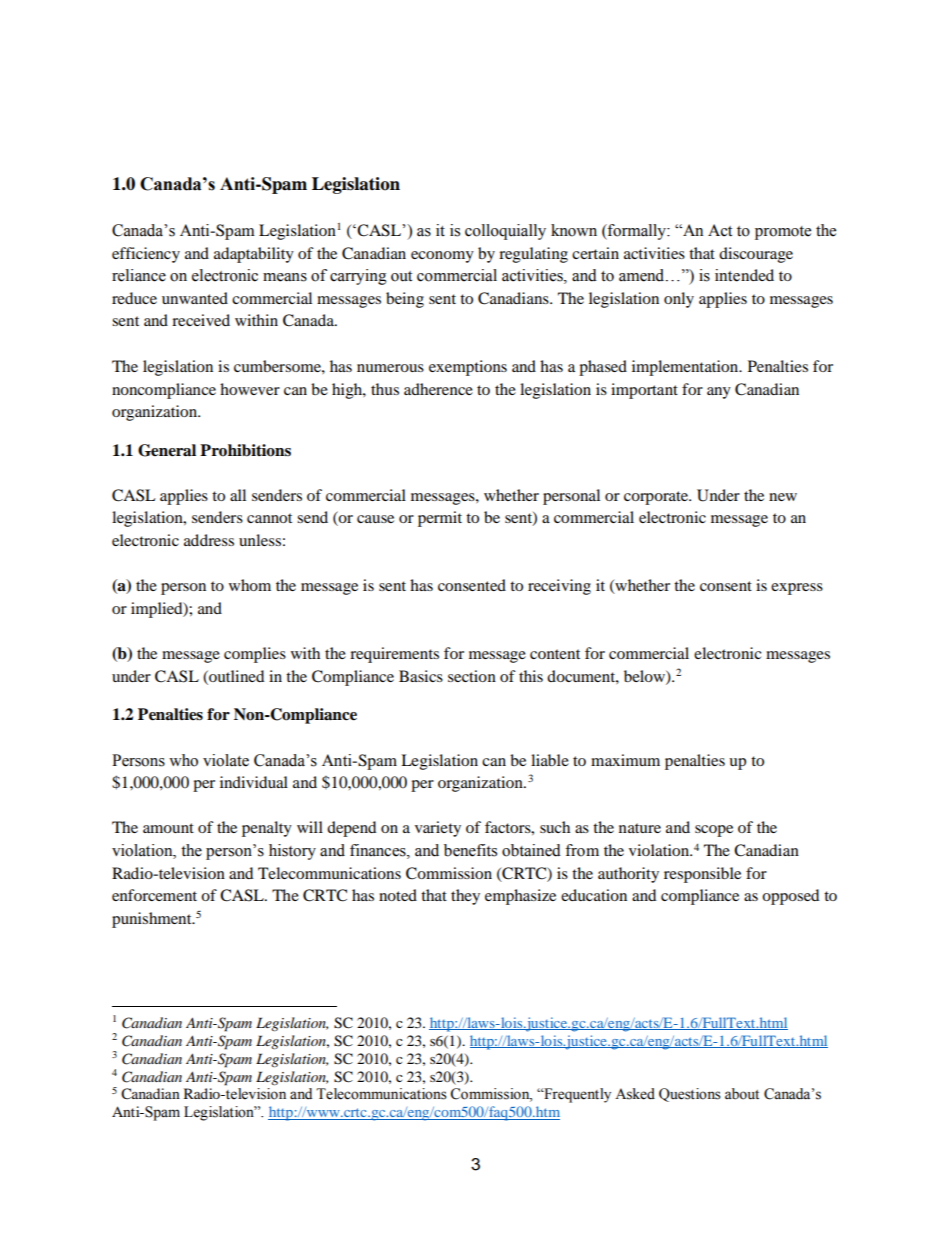 The width and height of the screenshot is (952, 1233). Describe the element at coordinates (442, 257) in the screenshot. I see `economy` at that location.
